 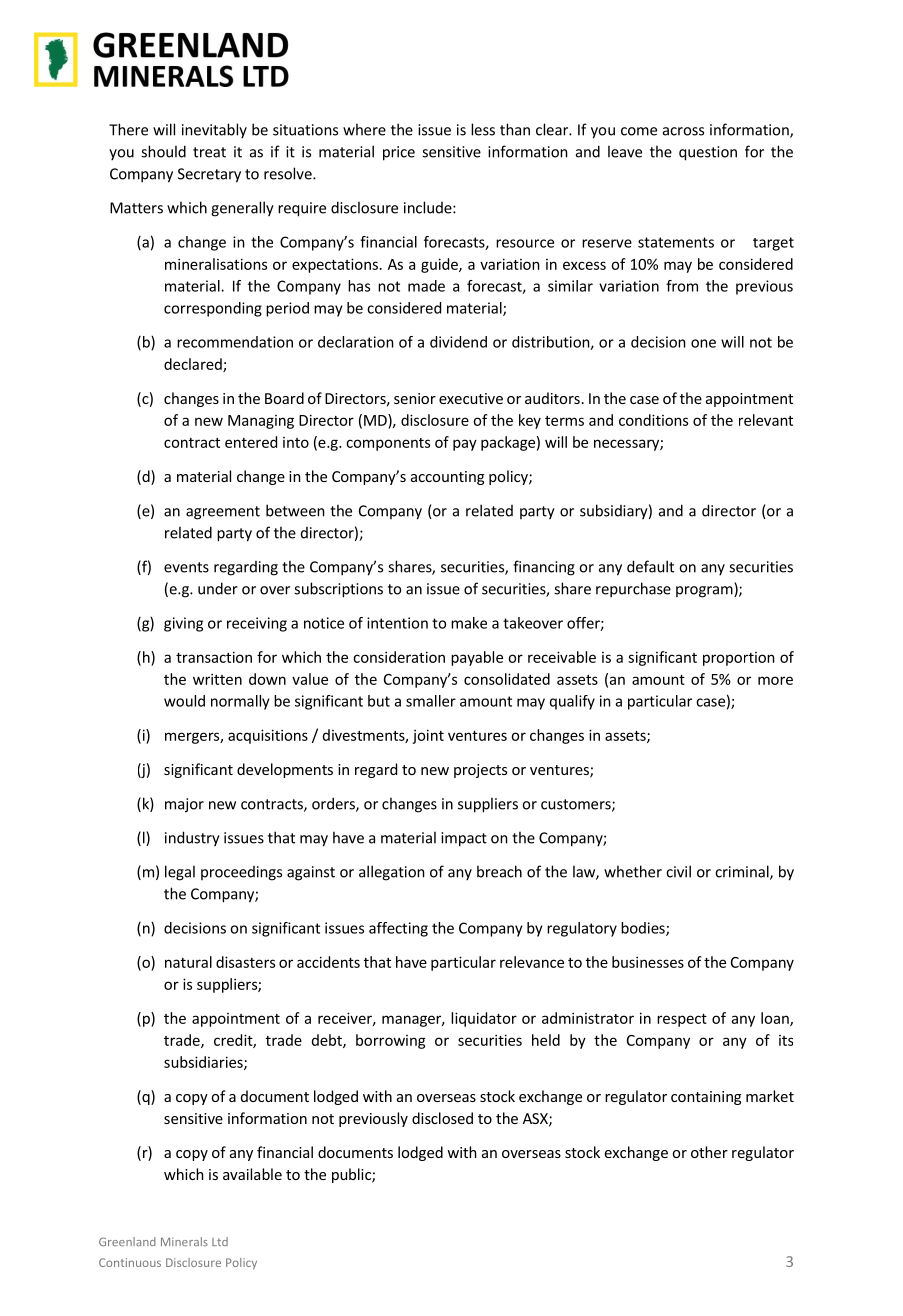 I want to click on civil, so click(x=678, y=871).
